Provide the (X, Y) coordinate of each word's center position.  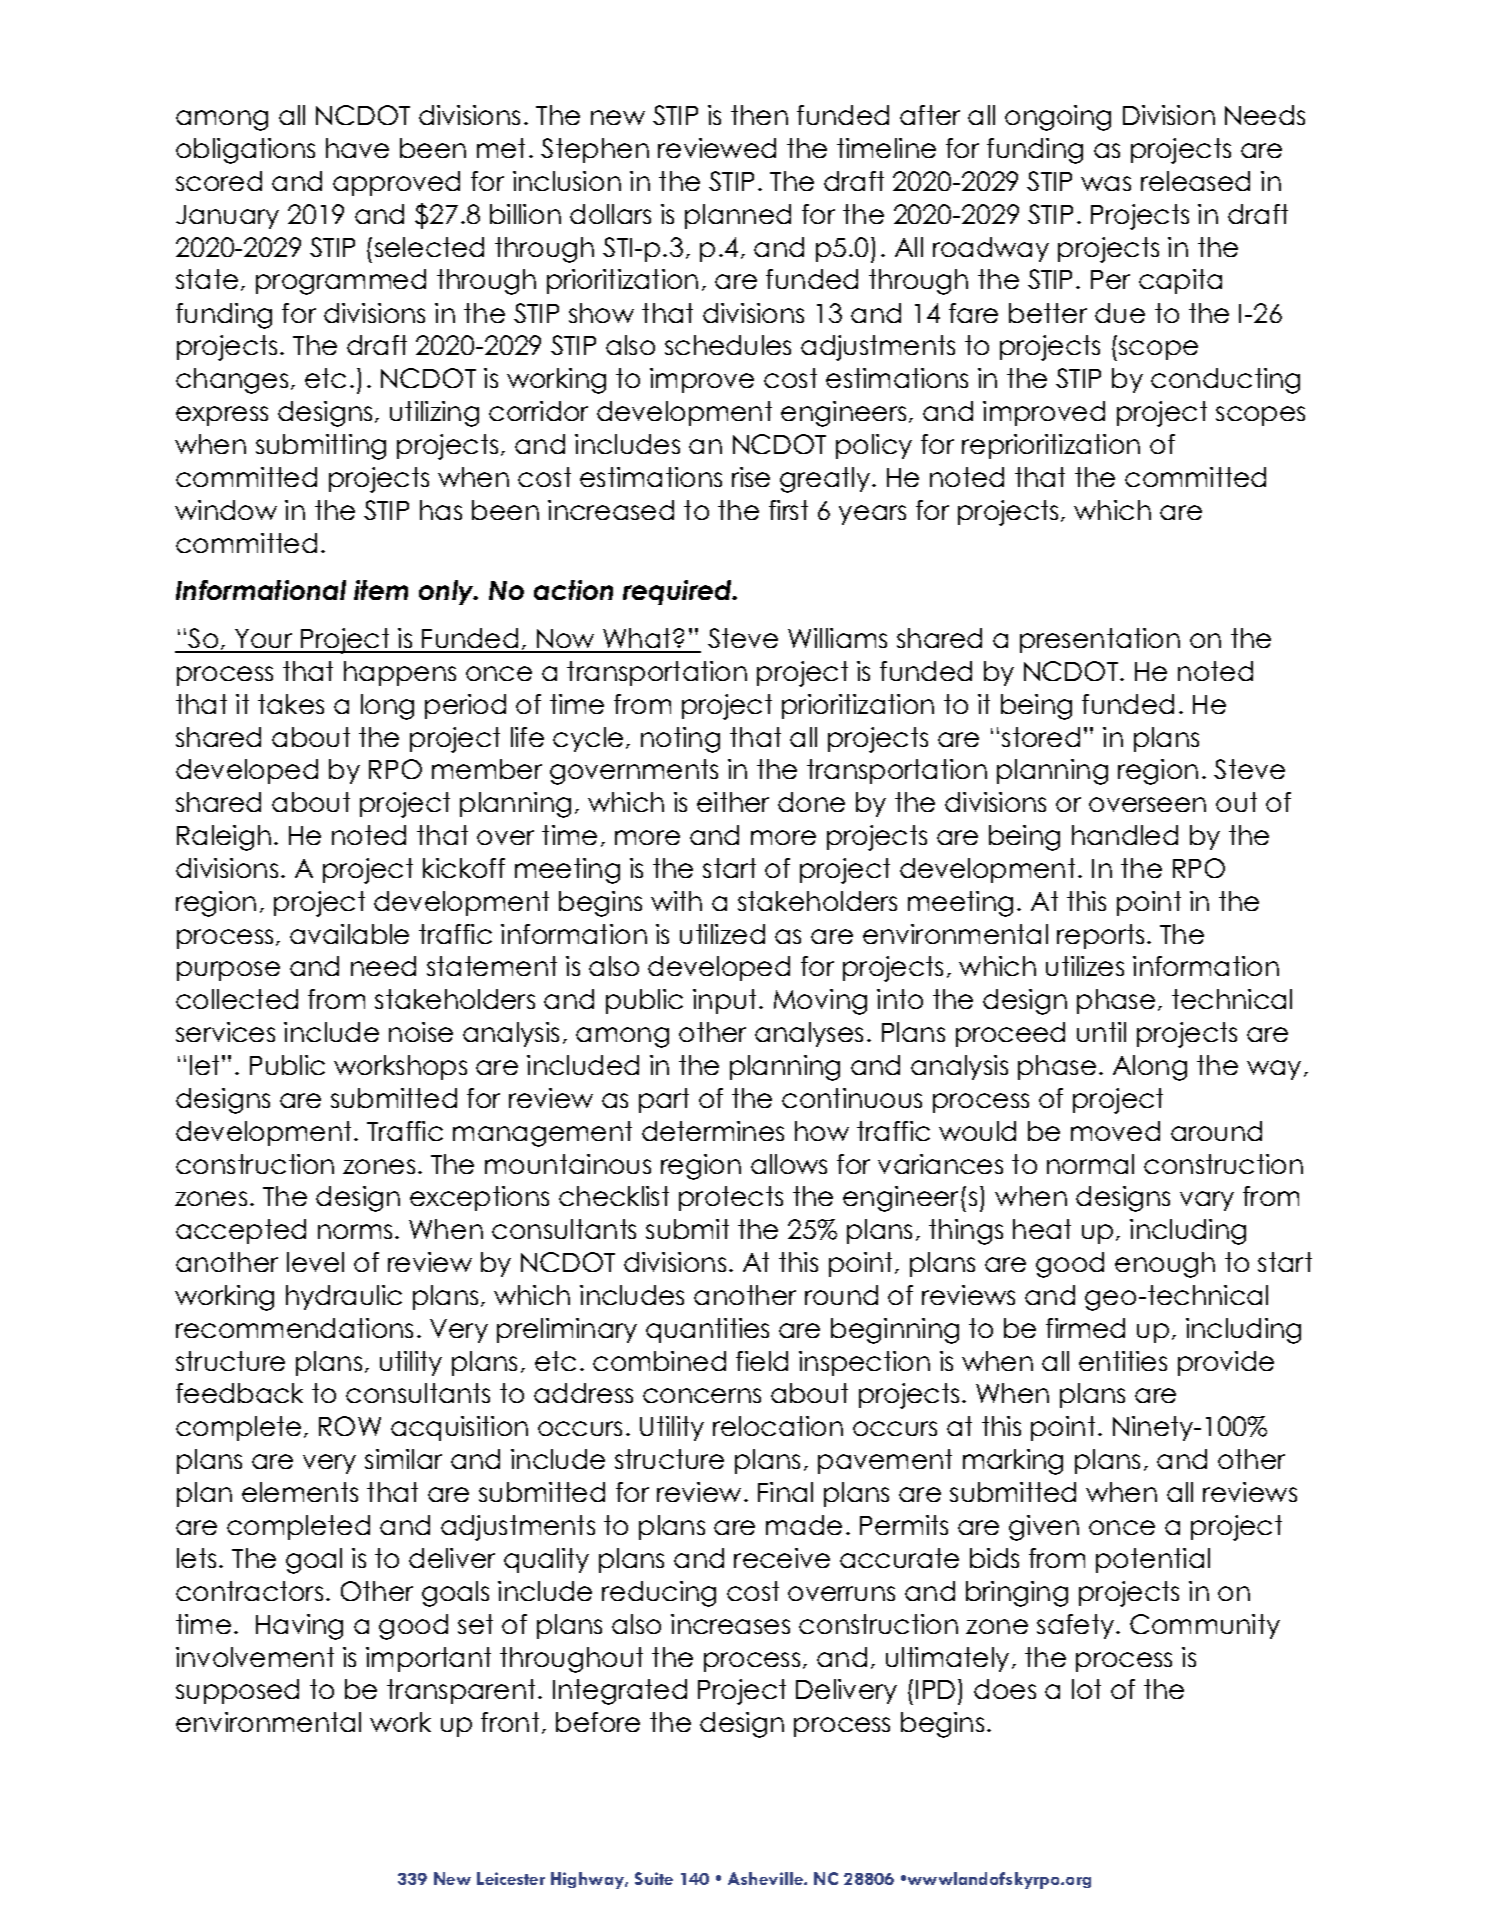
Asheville (766, 1878)
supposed (237, 1691)
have (357, 148)
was (1106, 183)
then (759, 115)
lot (1086, 1689)
